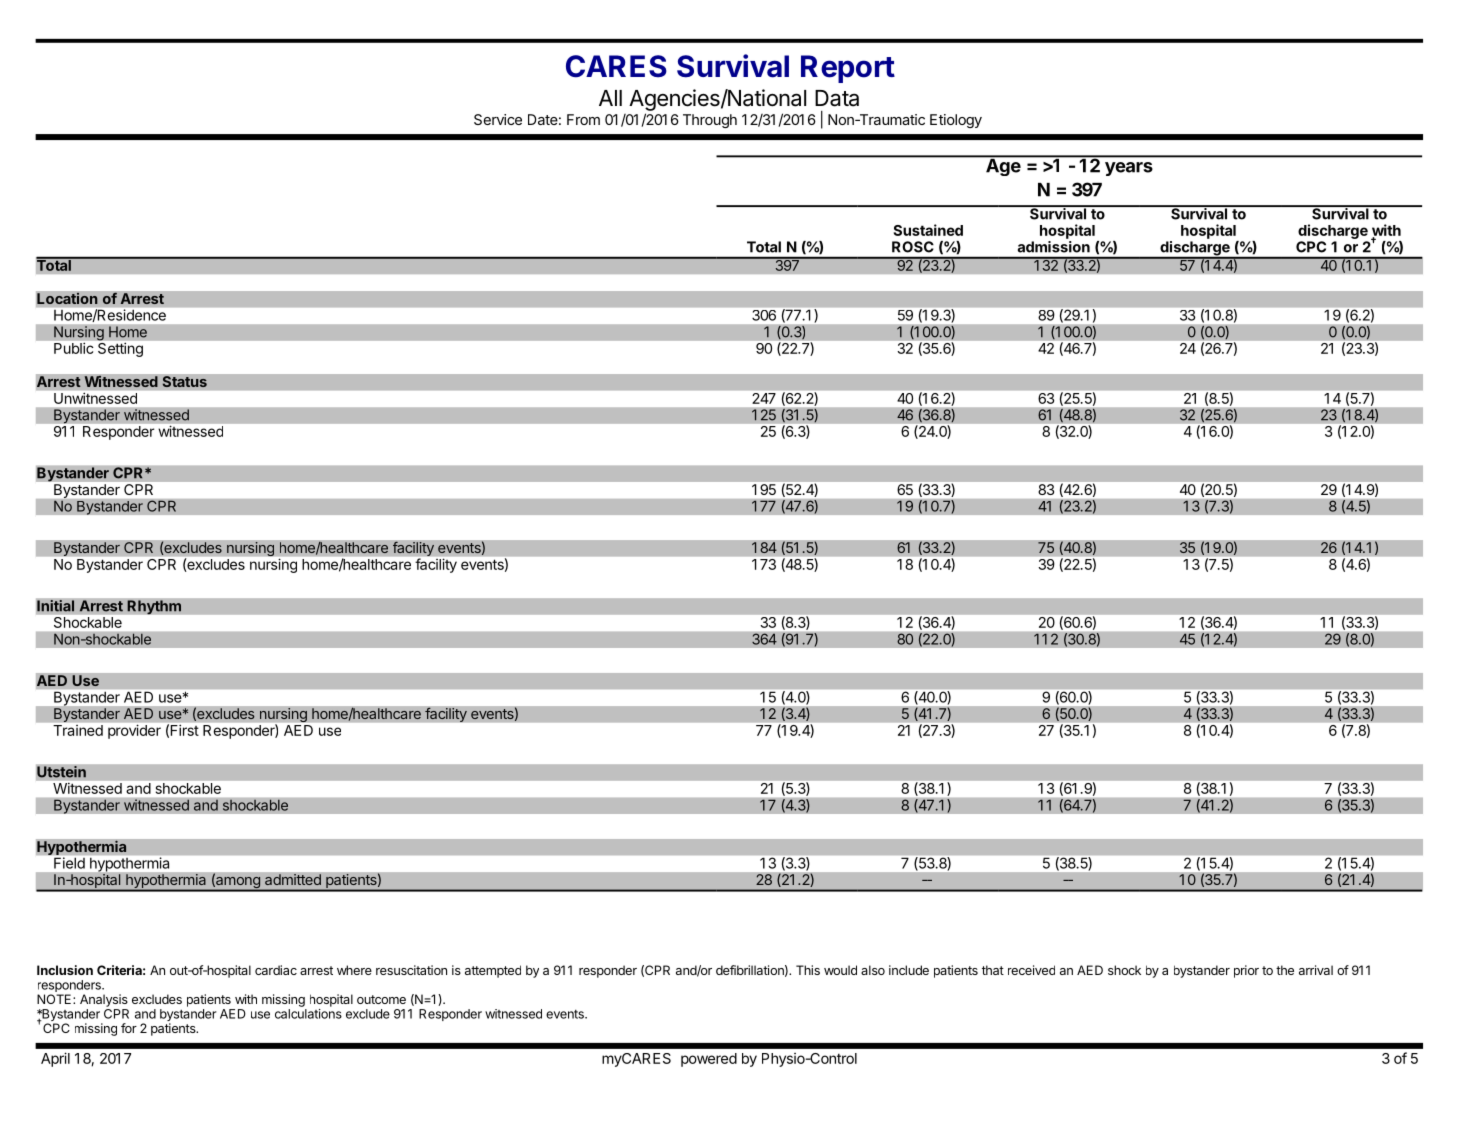 This screenshot has height=1129, width=1459. What do you see at coordinates (1129, 169) in the screenshot?
I see `years` at bounding box center [1129, 169].
